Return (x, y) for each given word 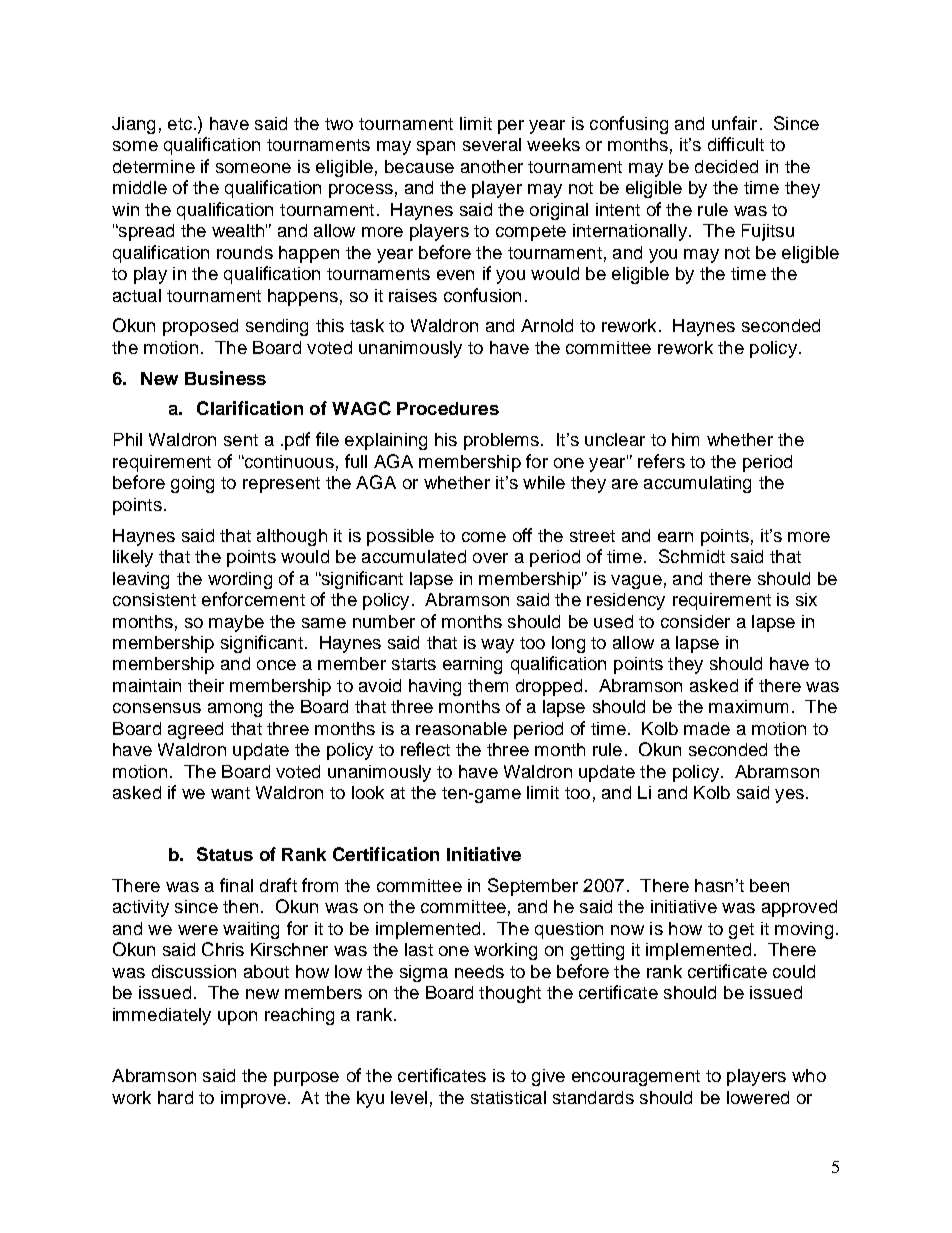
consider (695, 621)
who (809, 1075)
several (492, 144)
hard (175, 1097)
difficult (736, 144)
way (497, 646)
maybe (236, 623)
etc (180, 124)
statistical (508, 1097)
